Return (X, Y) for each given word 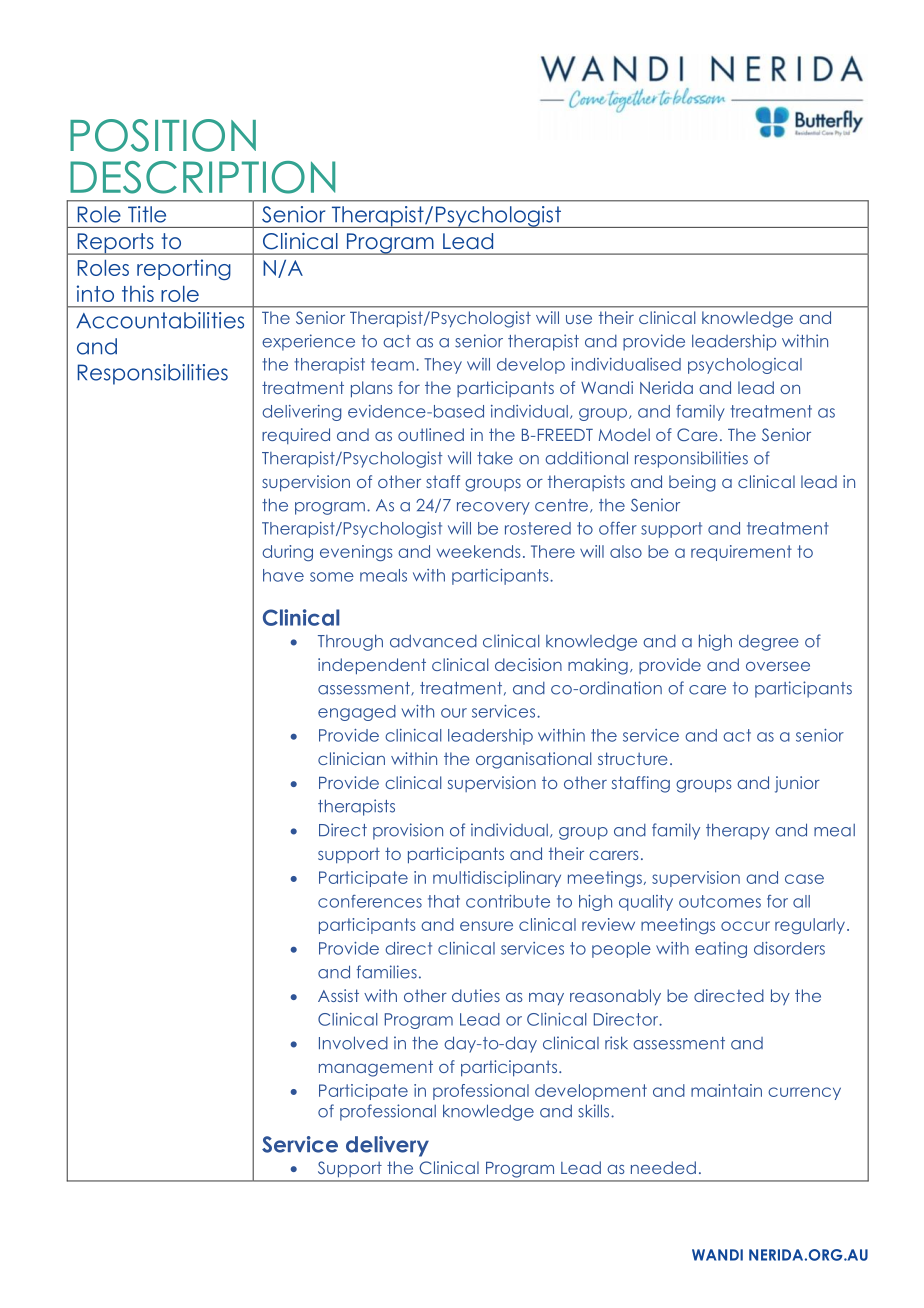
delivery (387, 1146)
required (296, 436)
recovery (493, 508)
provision (408, 831)
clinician (351, 758)
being (692, 483)
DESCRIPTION (202, 177)
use (579, 319)
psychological (745, 366)
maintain (726, 1090)
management (376, 1068)
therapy (738, 831)
